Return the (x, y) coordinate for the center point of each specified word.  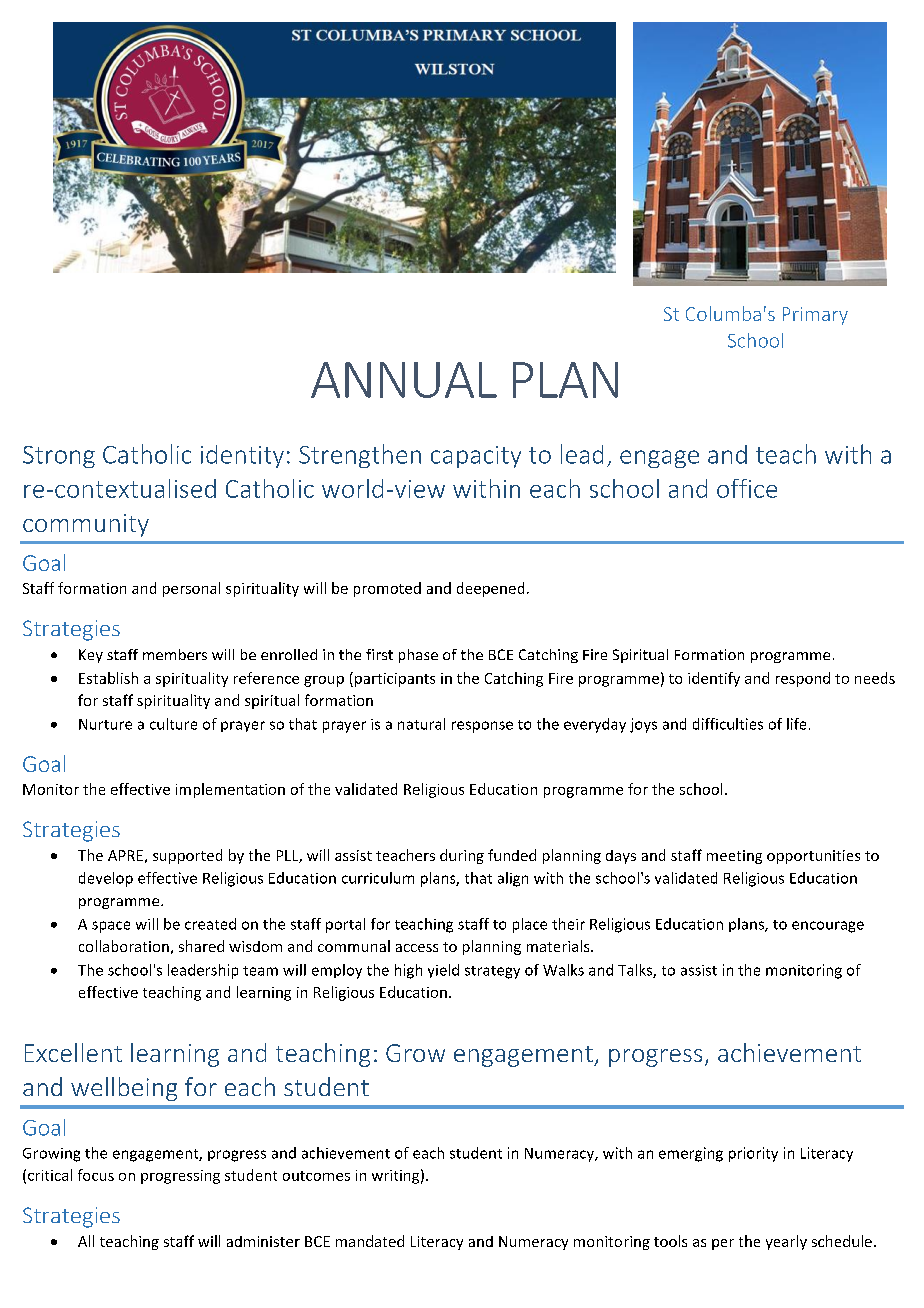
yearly (786, 1242)
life (796, 724)
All (86, 1241)
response (482, 727)
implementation (230, 790)
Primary (815, 316)
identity (242, 456)
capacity (476, 457)
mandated (370, 1241)
